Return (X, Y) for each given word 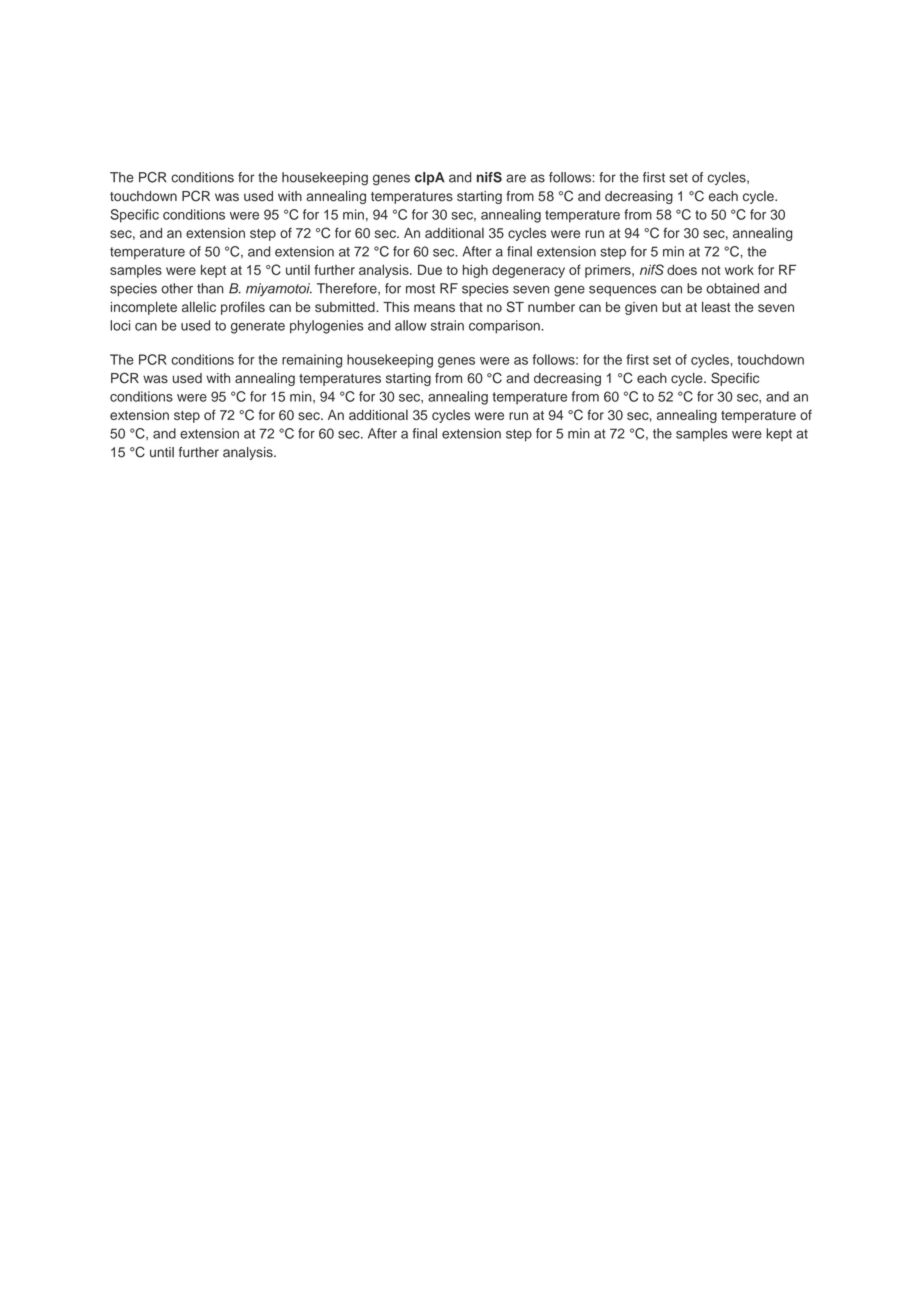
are (516, 178)
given (641, 308)
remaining (312, 361)
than (210, 288)
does (682, 270)
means (434, 308)
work (739, 270)
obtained (732, 288)
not (711, 270)
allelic (199, 306)
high (475, 271)
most (420, 289)
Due (430, 269)
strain (447, 325)
